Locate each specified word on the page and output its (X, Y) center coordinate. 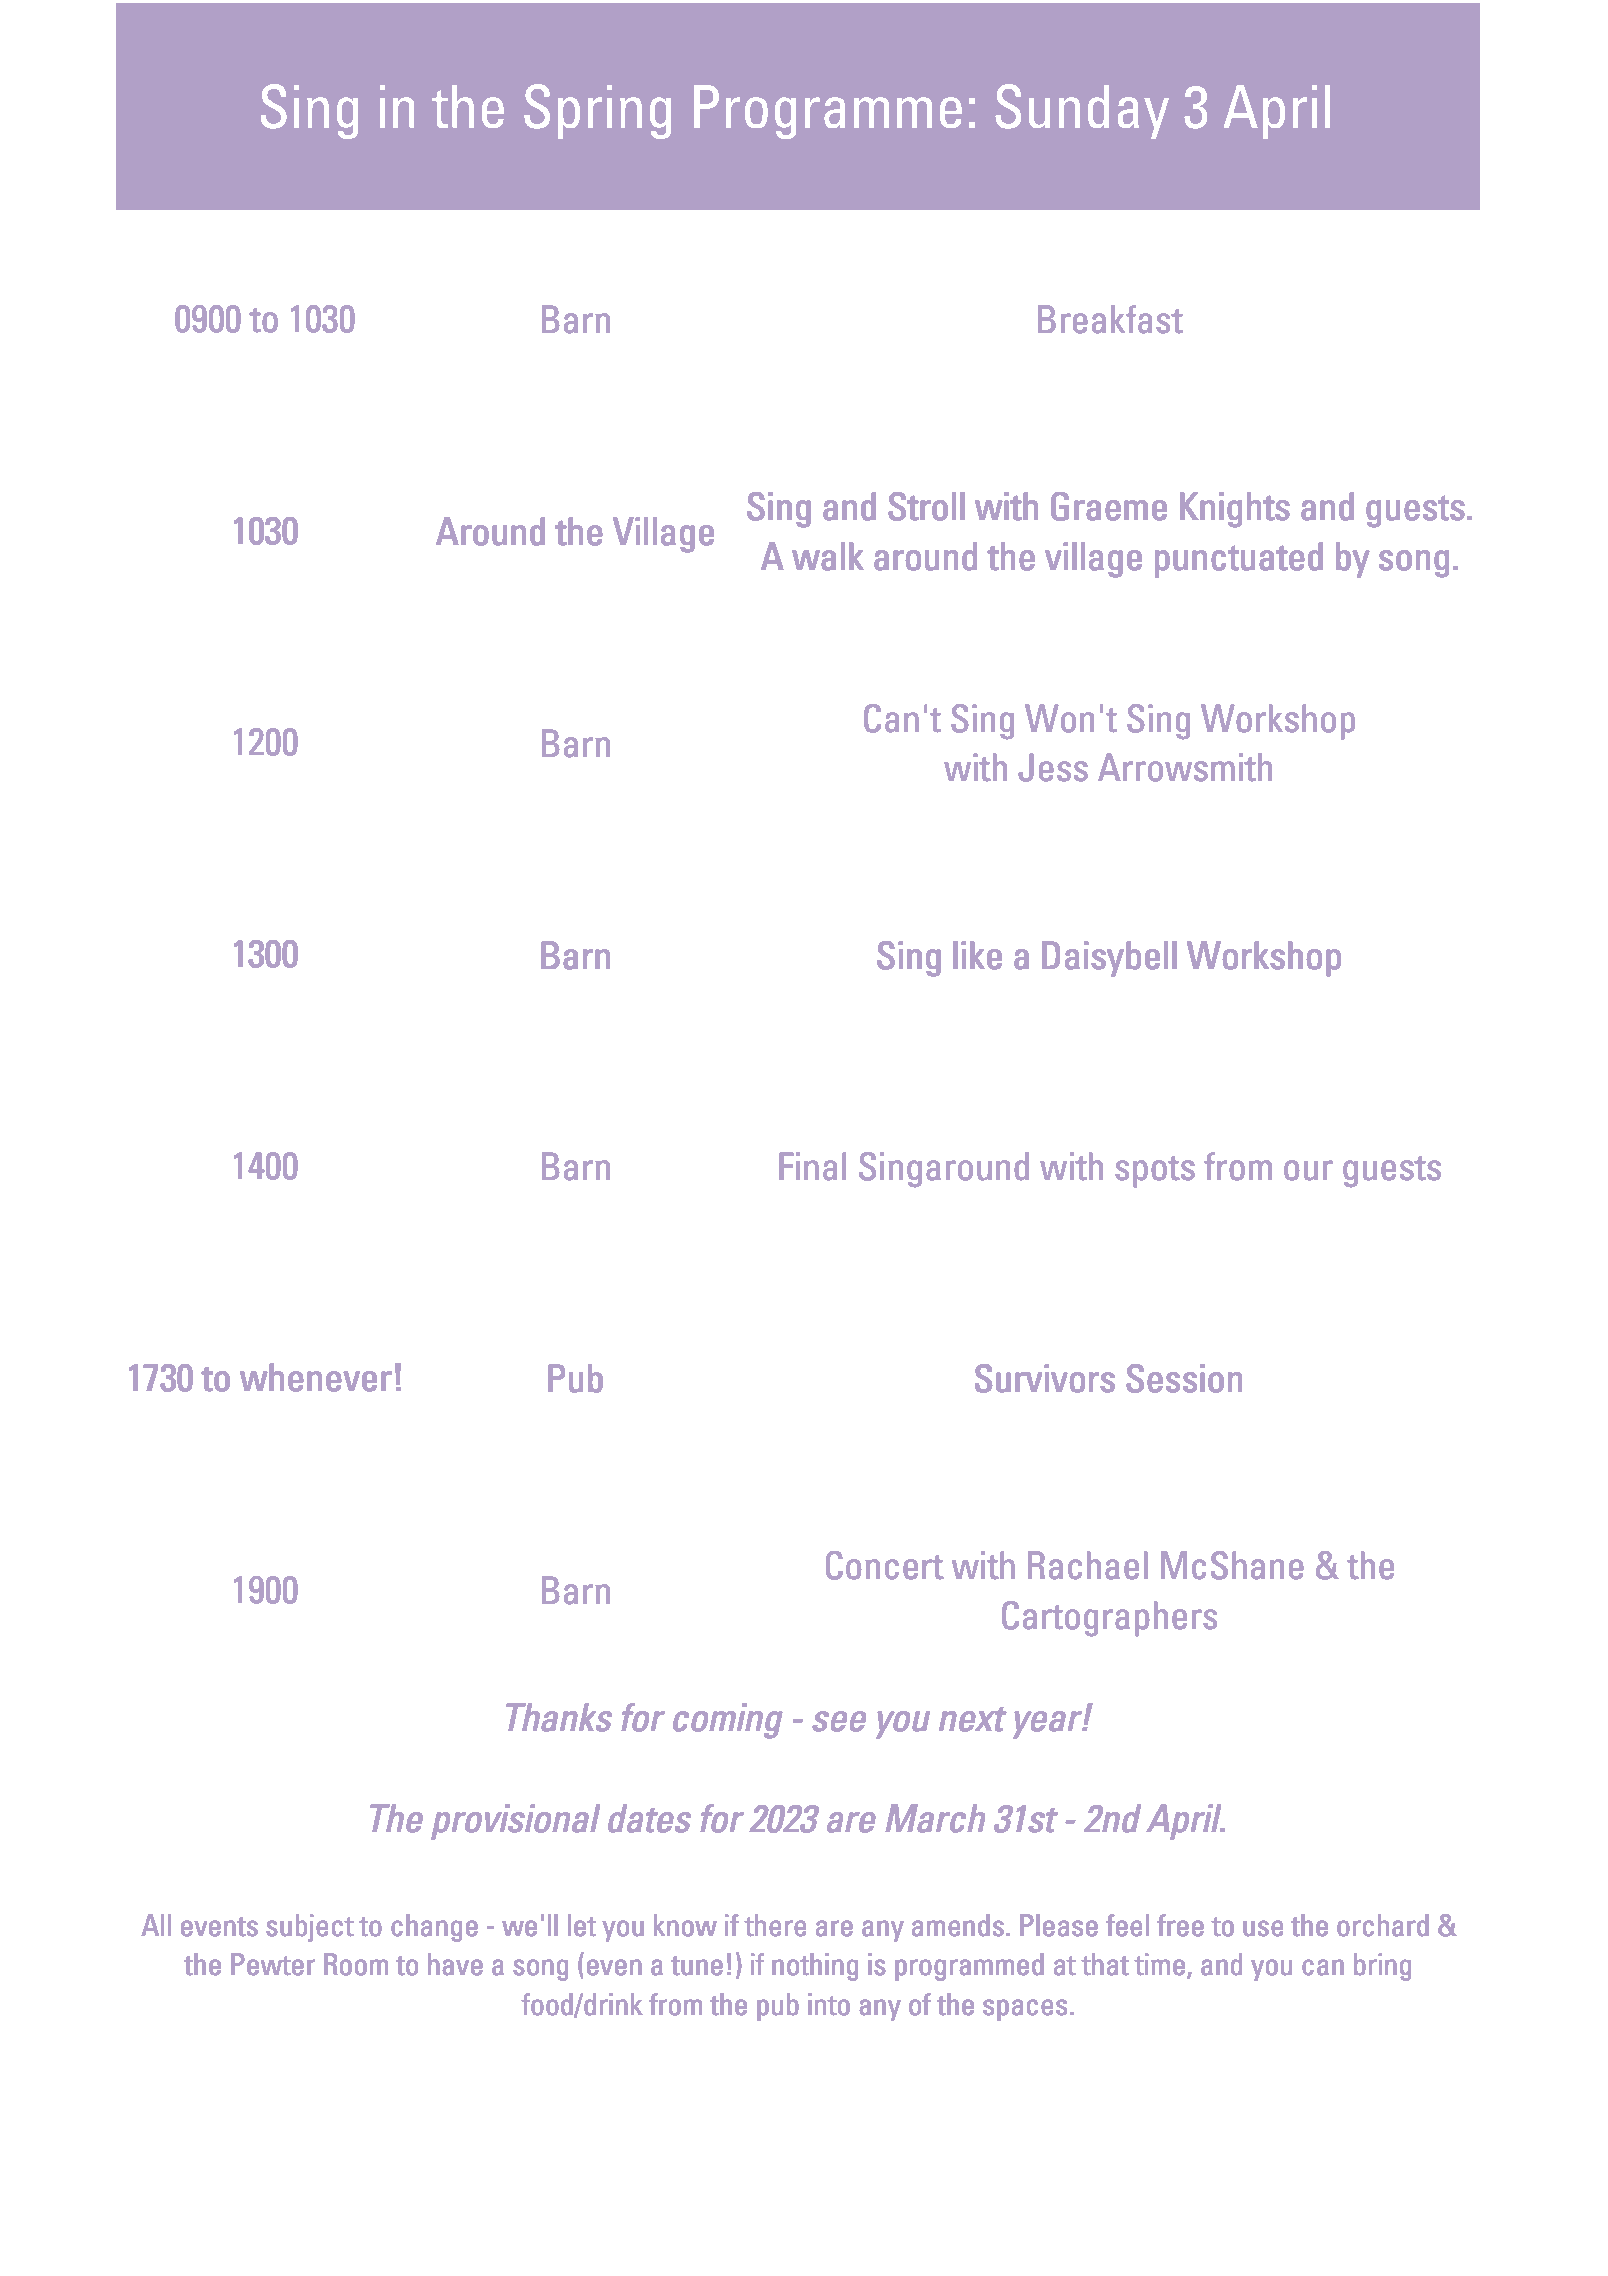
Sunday (1082, 111)
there (775, 1925)
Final (812, 1166)
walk (828, 556)
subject (310, 1928)
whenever (315, 1377)
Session (1184, 1378)
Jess (1053, 767)
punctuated (1239, 560)
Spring (597, 111)
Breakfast (1110, 319)
